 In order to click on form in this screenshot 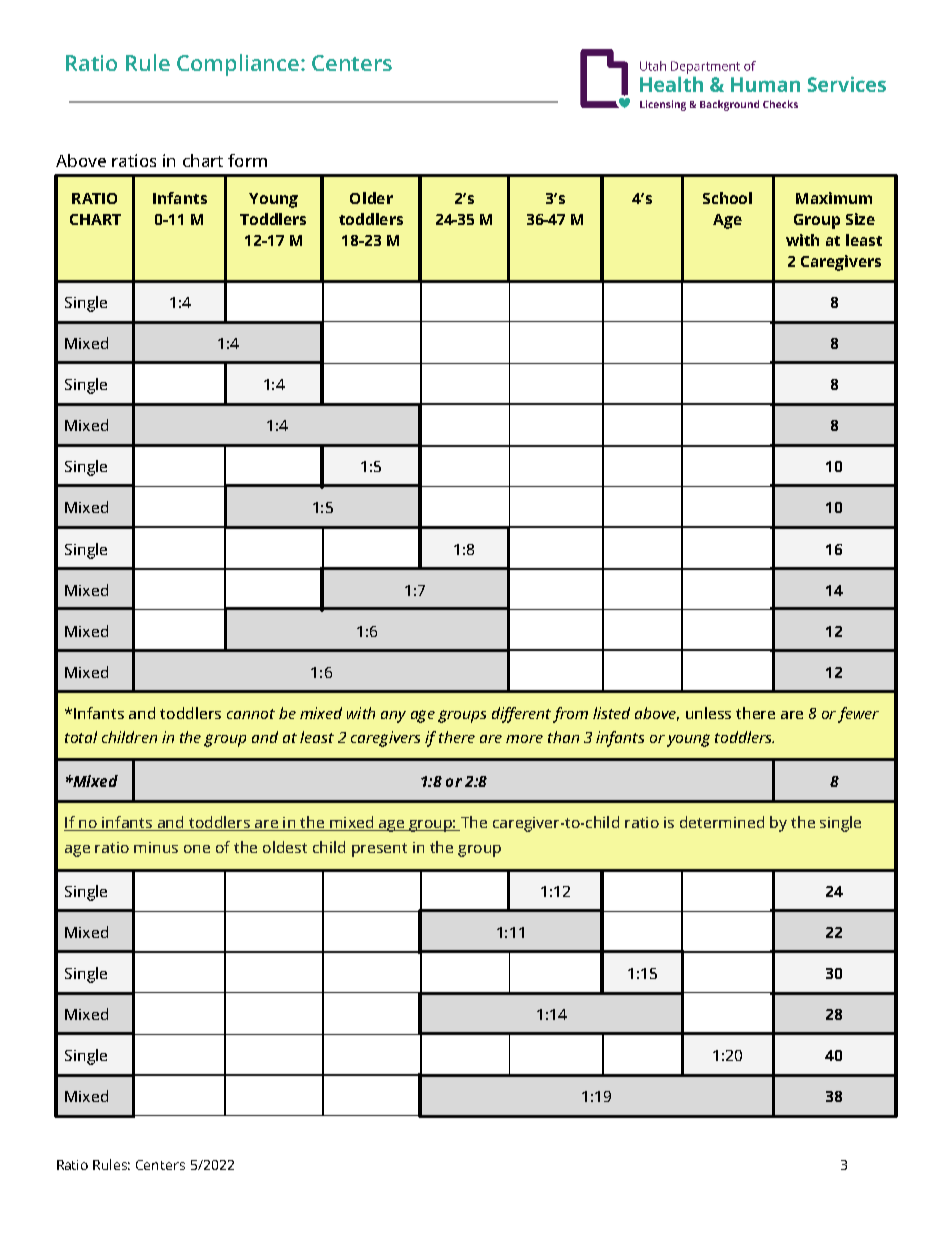, I will do `click(247, 160)`.
